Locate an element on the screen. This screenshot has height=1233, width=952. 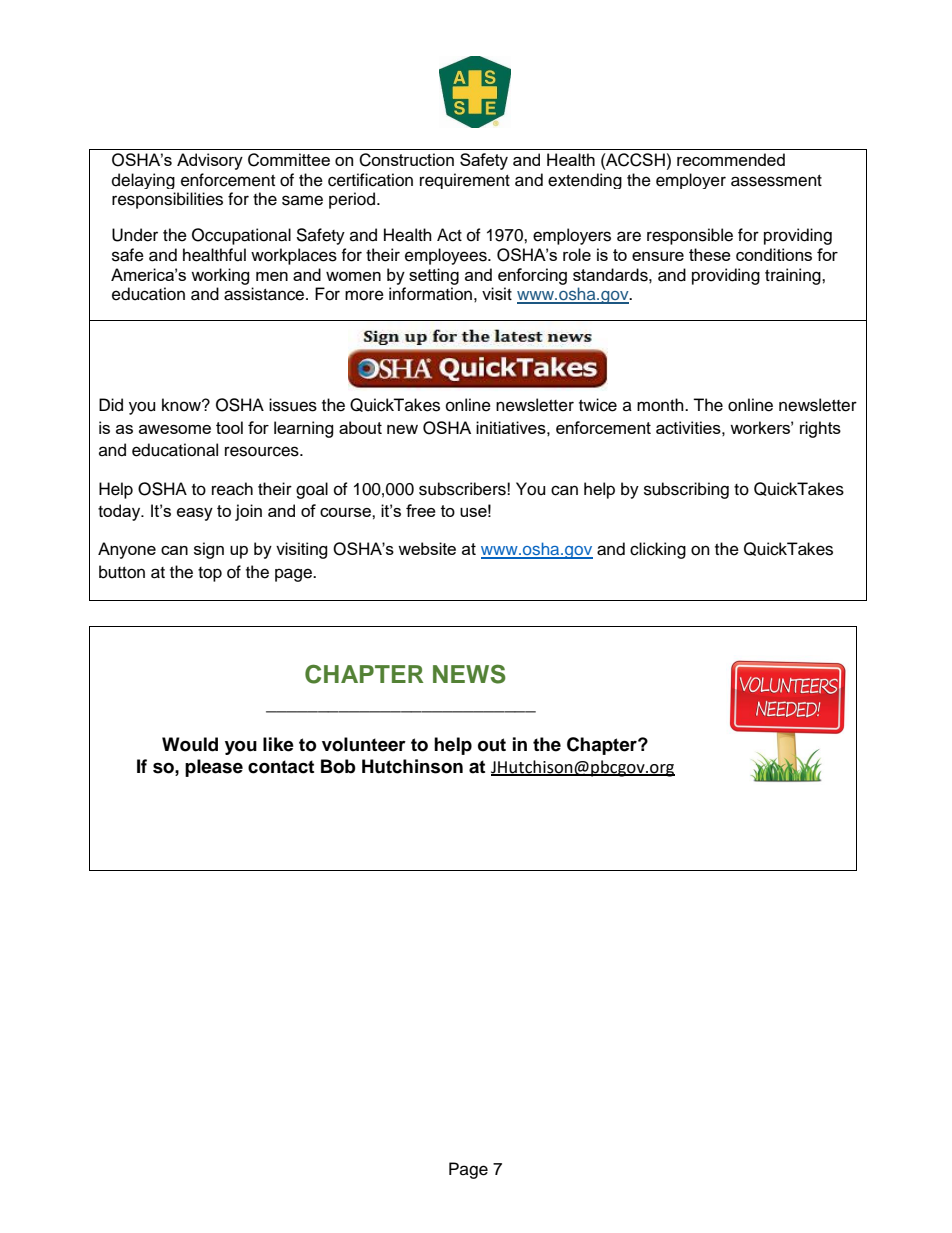
twice is located at coordinates (598, 405).
